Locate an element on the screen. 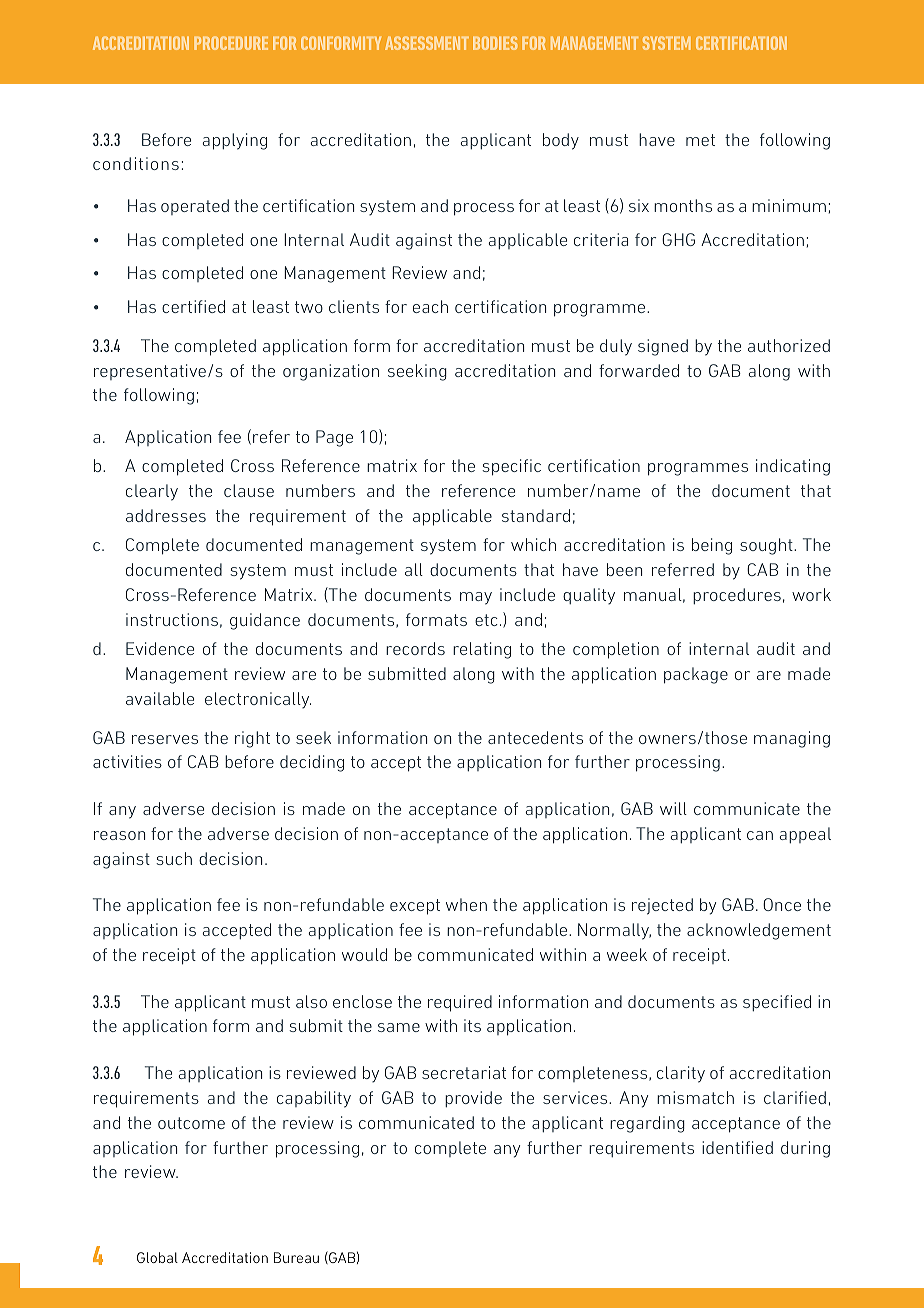 Image resolution: width=924 pixels, height=1308 pixels. provide is located at coordinates (473, 1099).
